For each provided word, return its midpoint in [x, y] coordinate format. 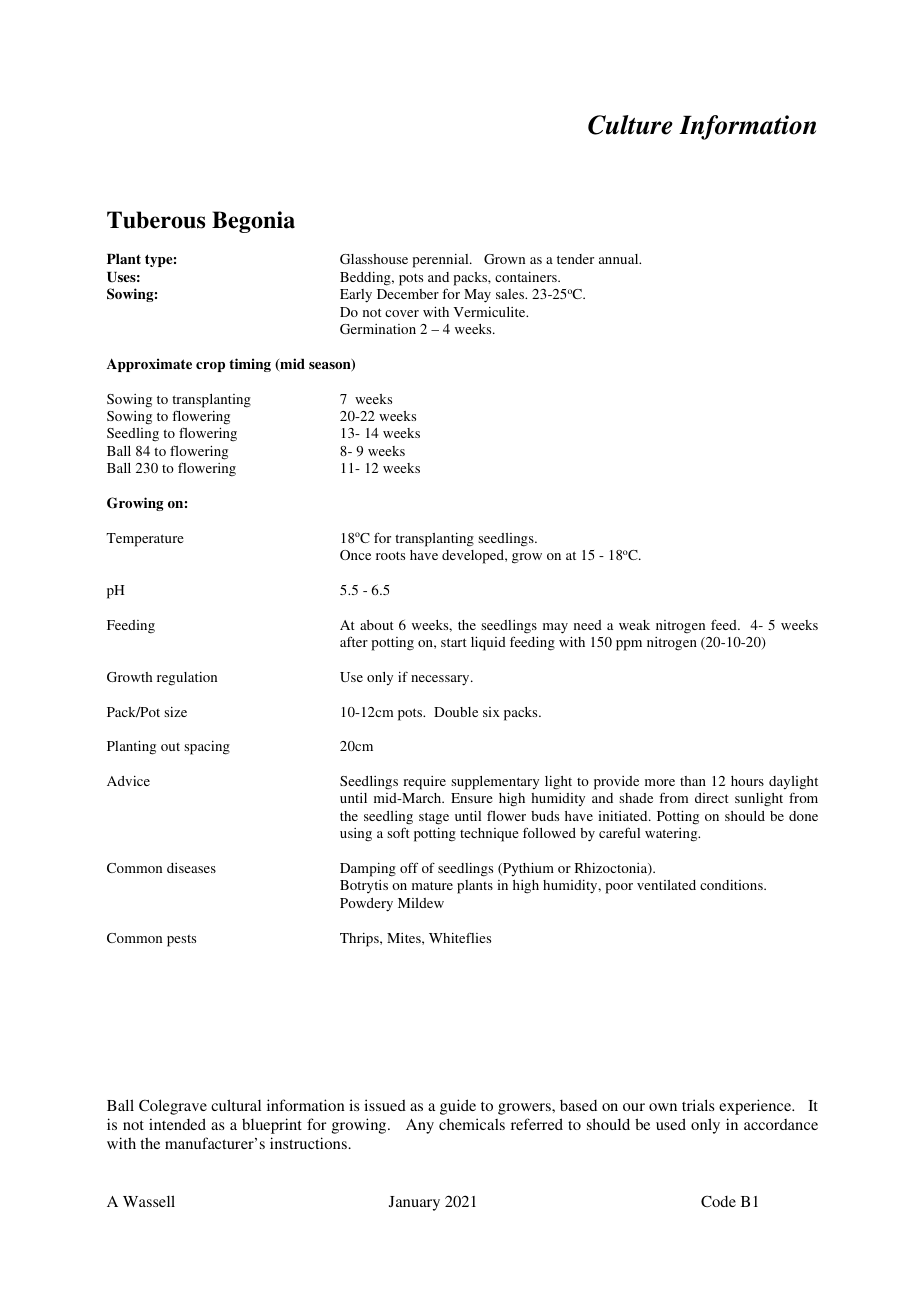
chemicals [472, 1124]
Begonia [253, 222]
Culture [630, 125]
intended [177, 1124]
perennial [442, 261]
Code [718, 1201]
